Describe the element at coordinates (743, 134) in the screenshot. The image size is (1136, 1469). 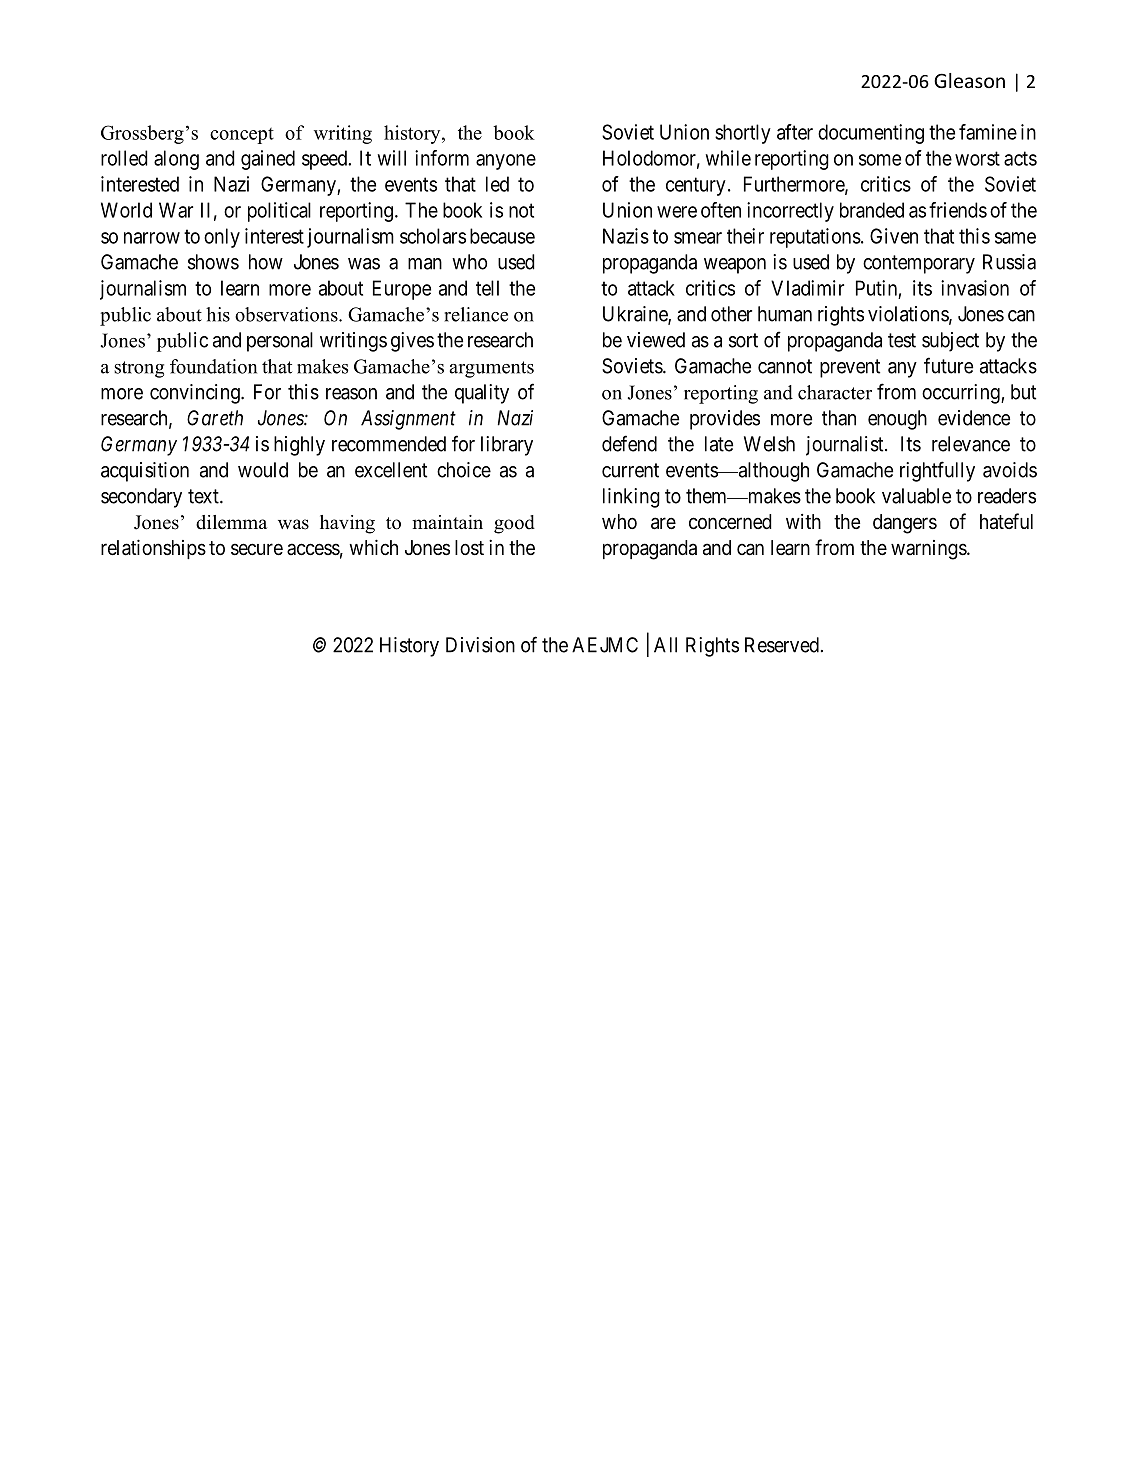
I see `shortly` at that location.
